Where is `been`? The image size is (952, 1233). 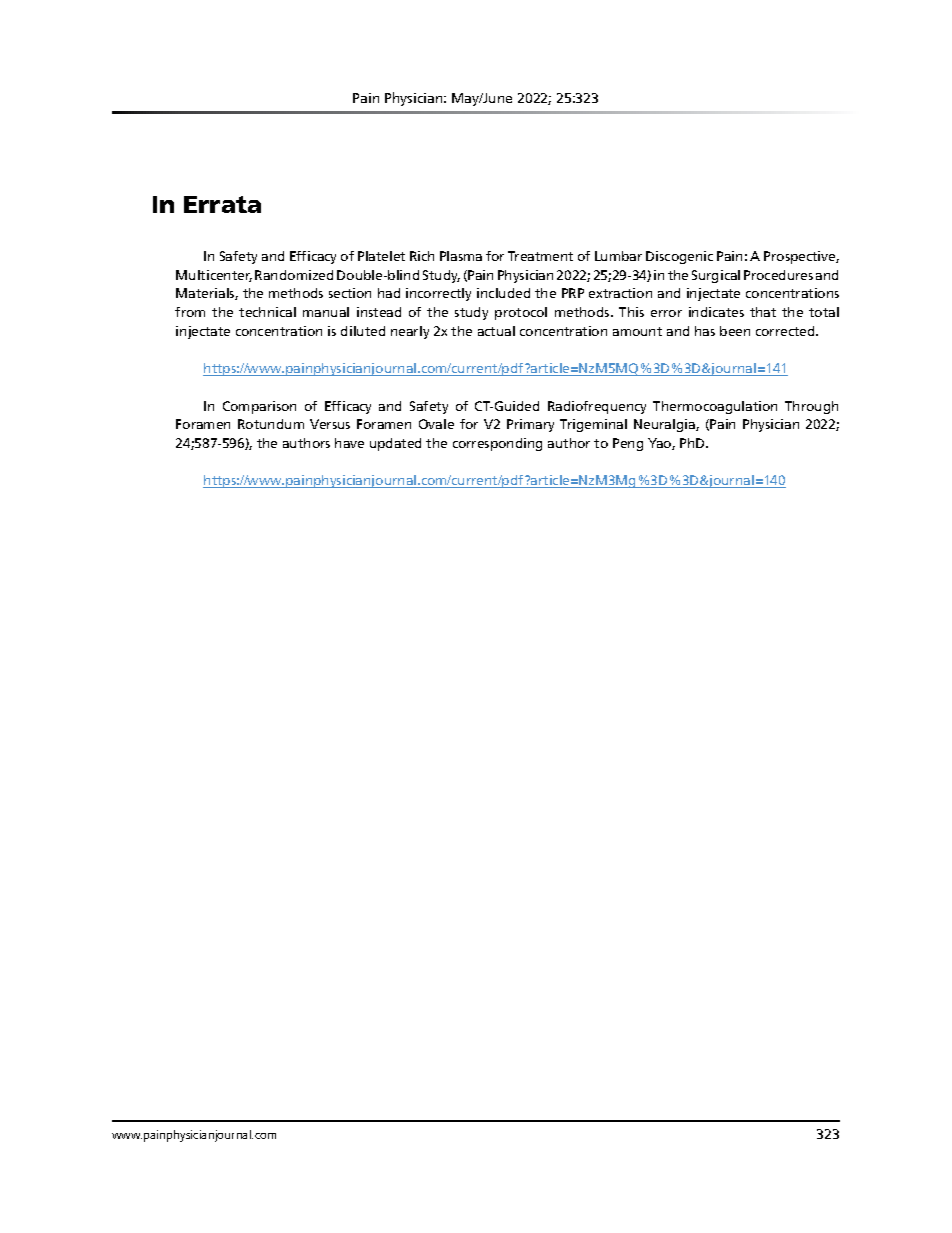 been is located at coordinates (735, 331).
